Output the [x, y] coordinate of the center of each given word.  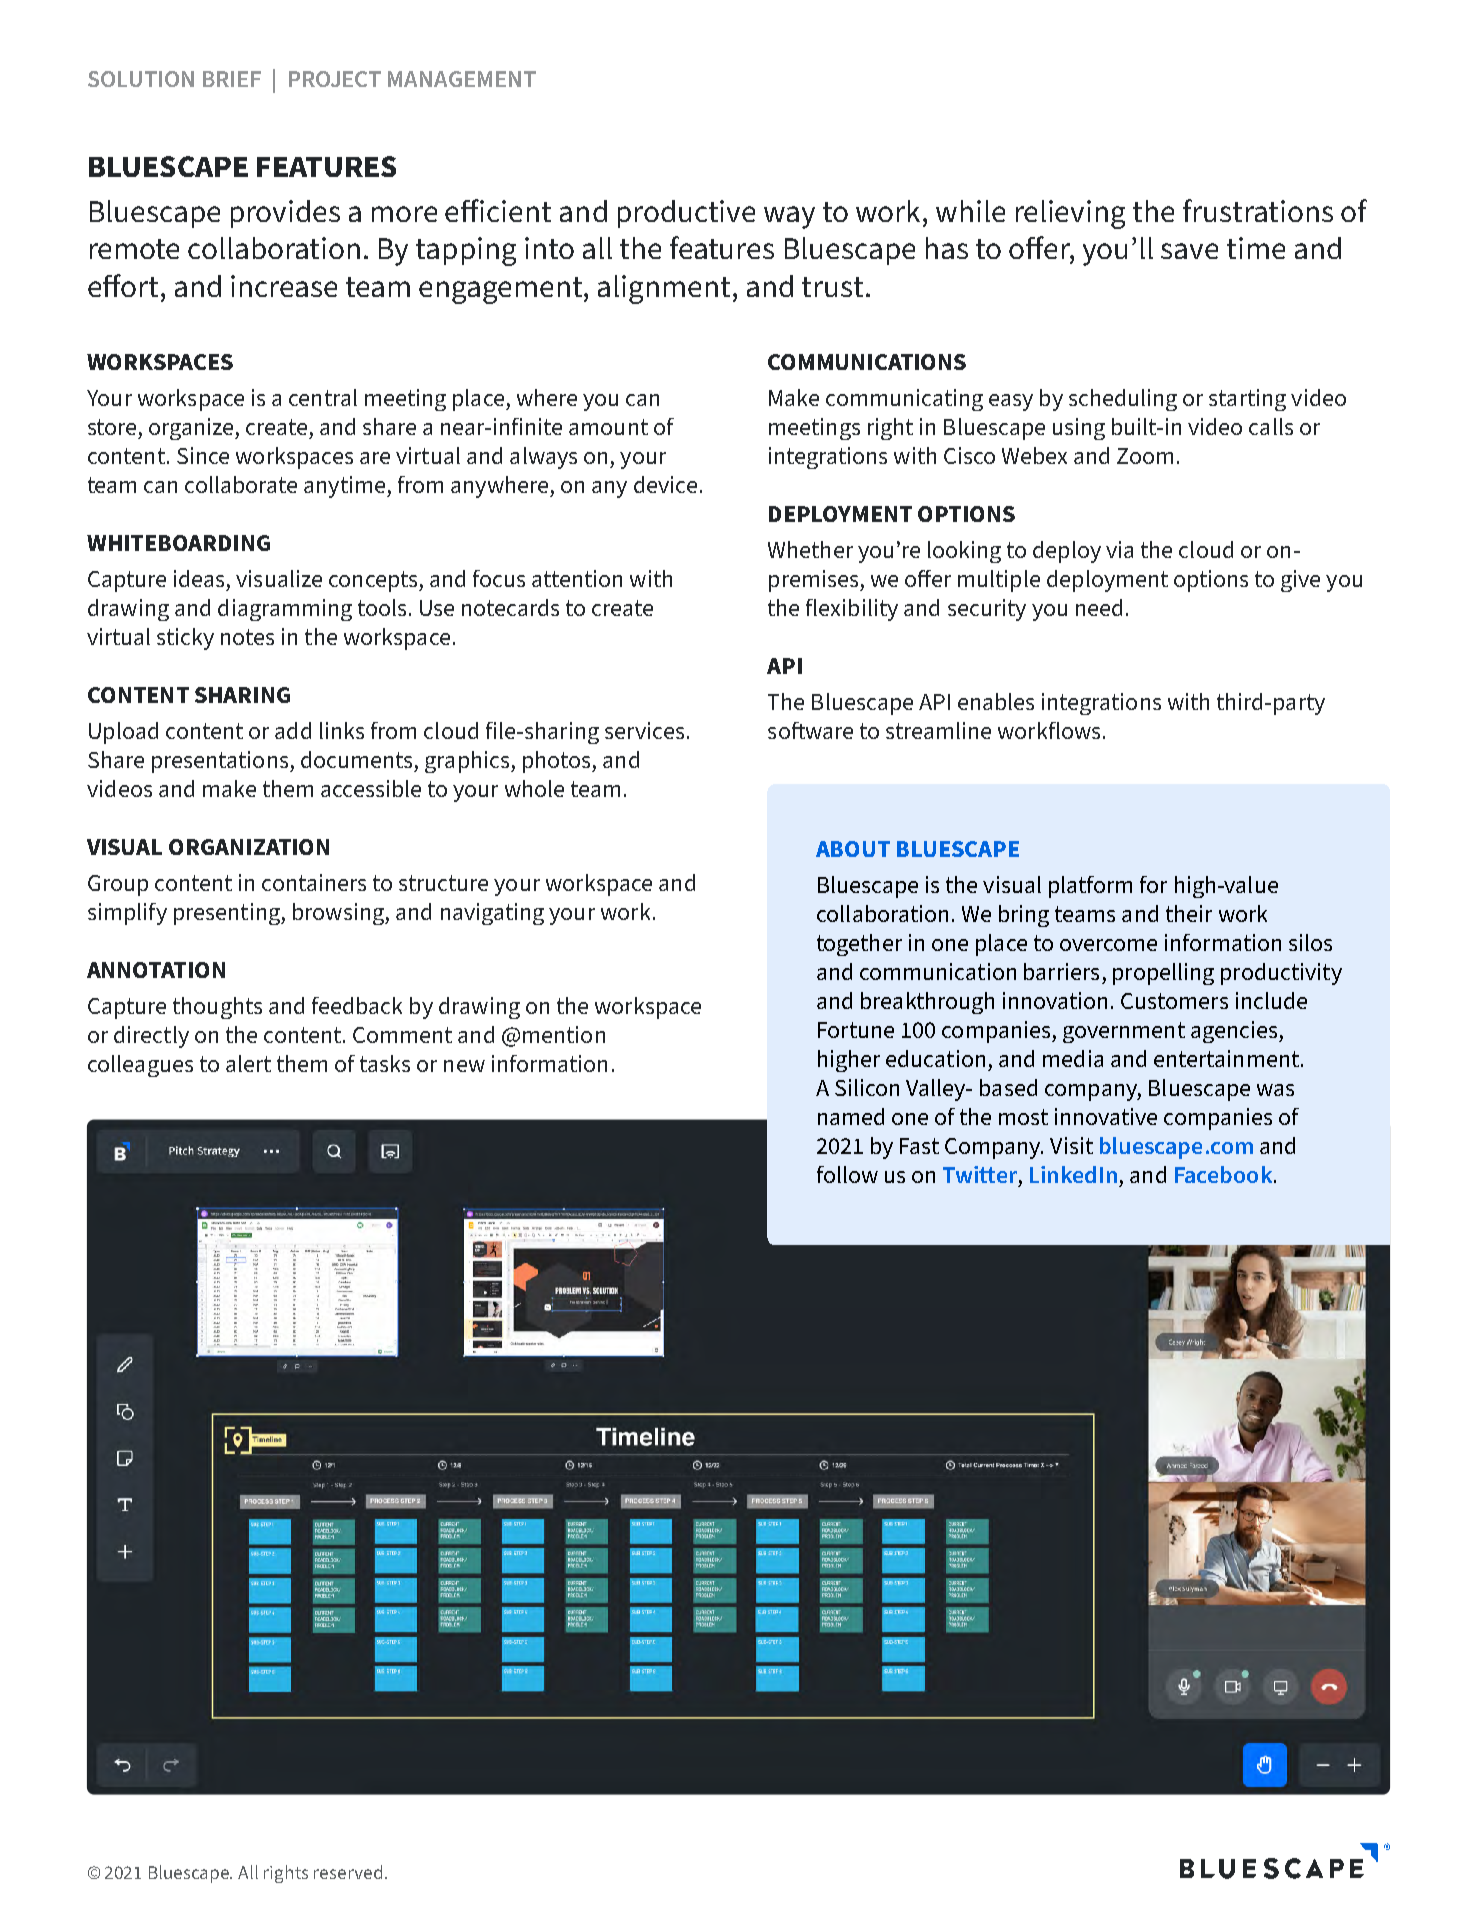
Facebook [1225, 1174]
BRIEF [232, 79]
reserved [348, 1872]
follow [847, 1174]
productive [686, 214]
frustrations [1258, 210]
